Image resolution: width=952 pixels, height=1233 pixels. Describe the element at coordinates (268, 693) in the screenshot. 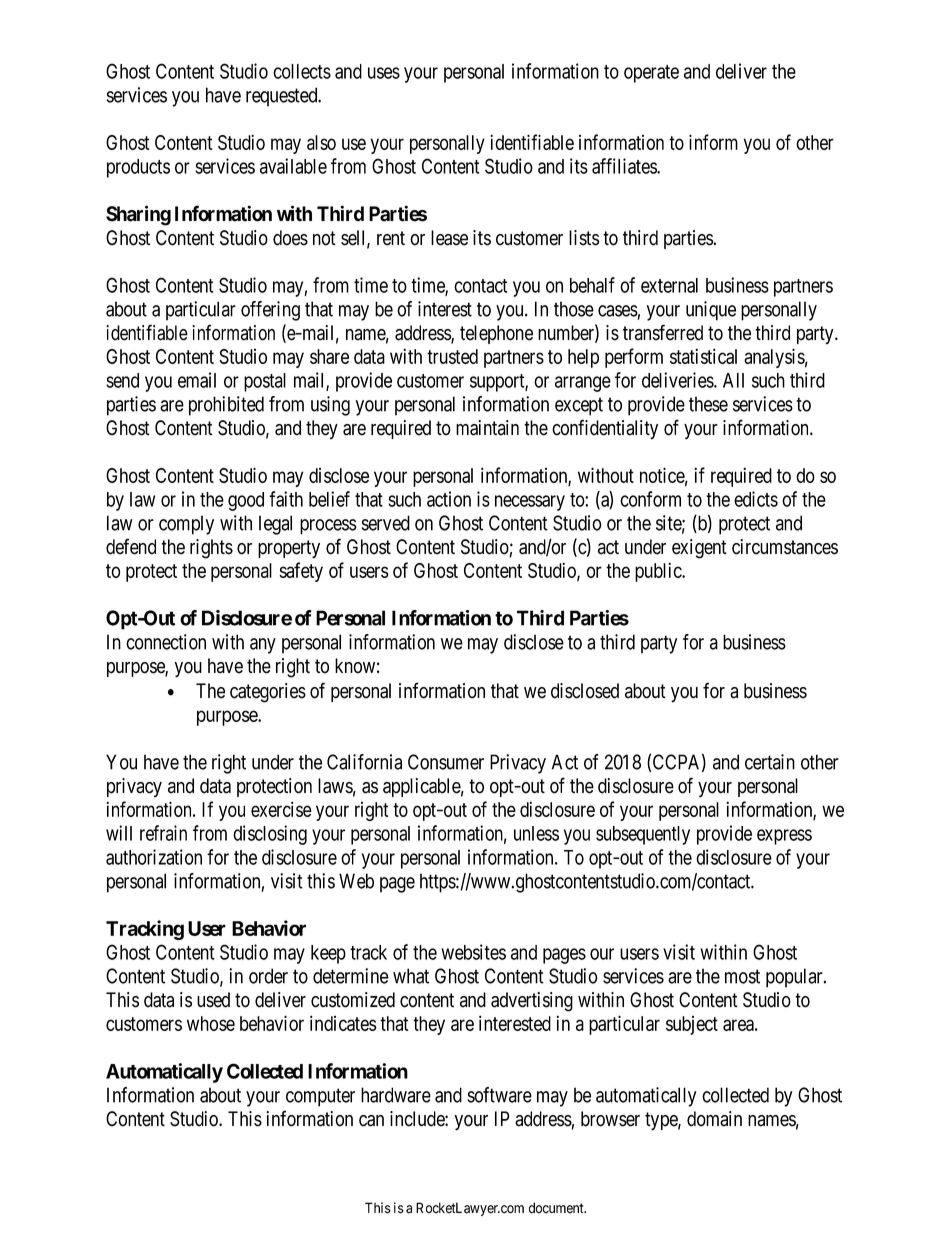

I see `categories` at that location.
